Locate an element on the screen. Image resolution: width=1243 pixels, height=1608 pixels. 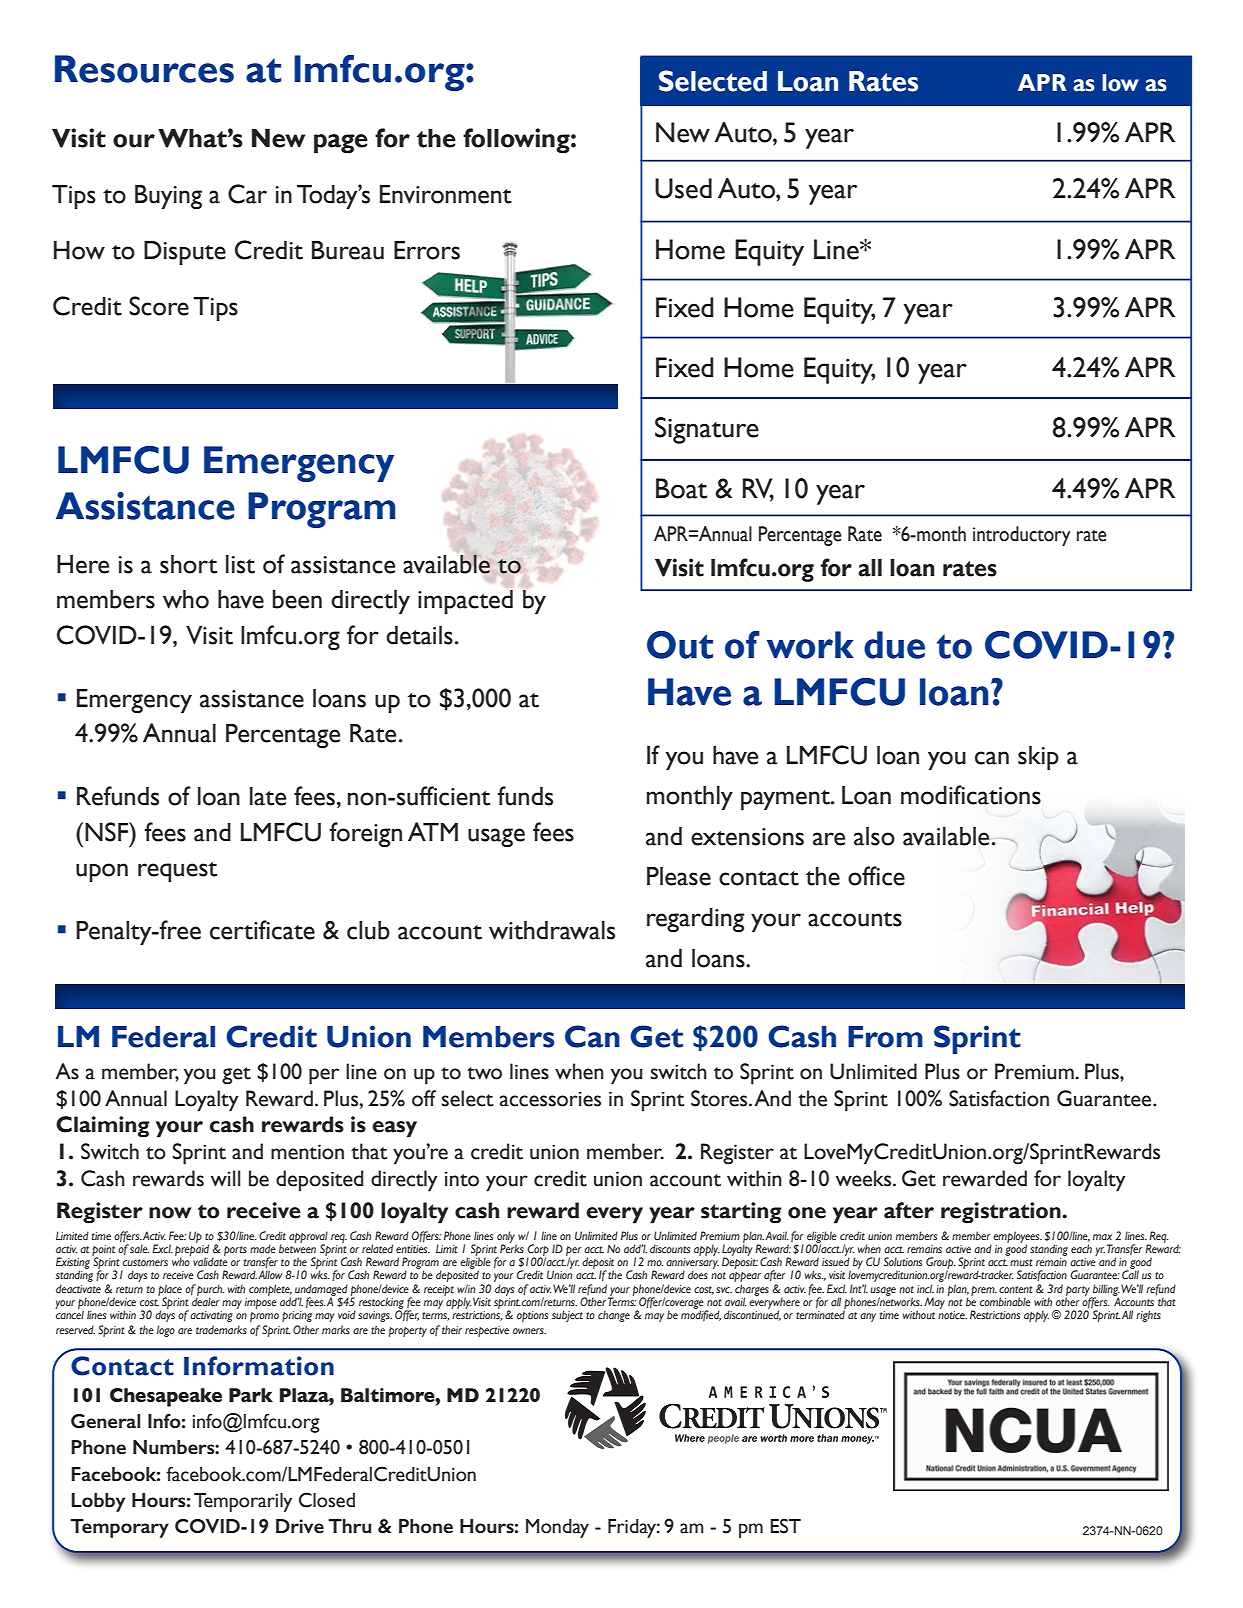
From is located at coordinates (885, 1037).
